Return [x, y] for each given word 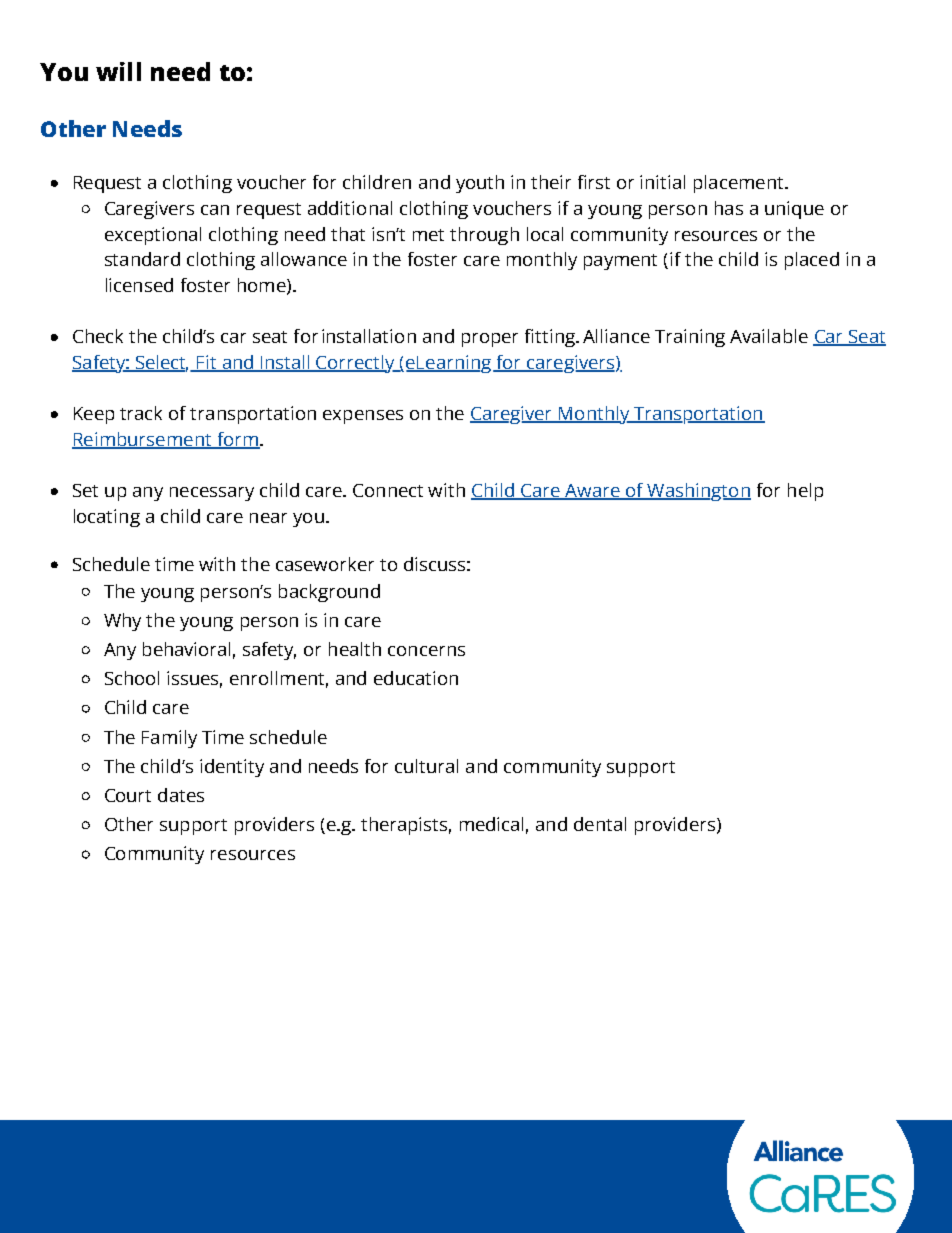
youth [480, 184]
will [118, 71]
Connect [388, 490]
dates [181, 795]
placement [740, 184]
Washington [698, 492]
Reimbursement [143, 440]
